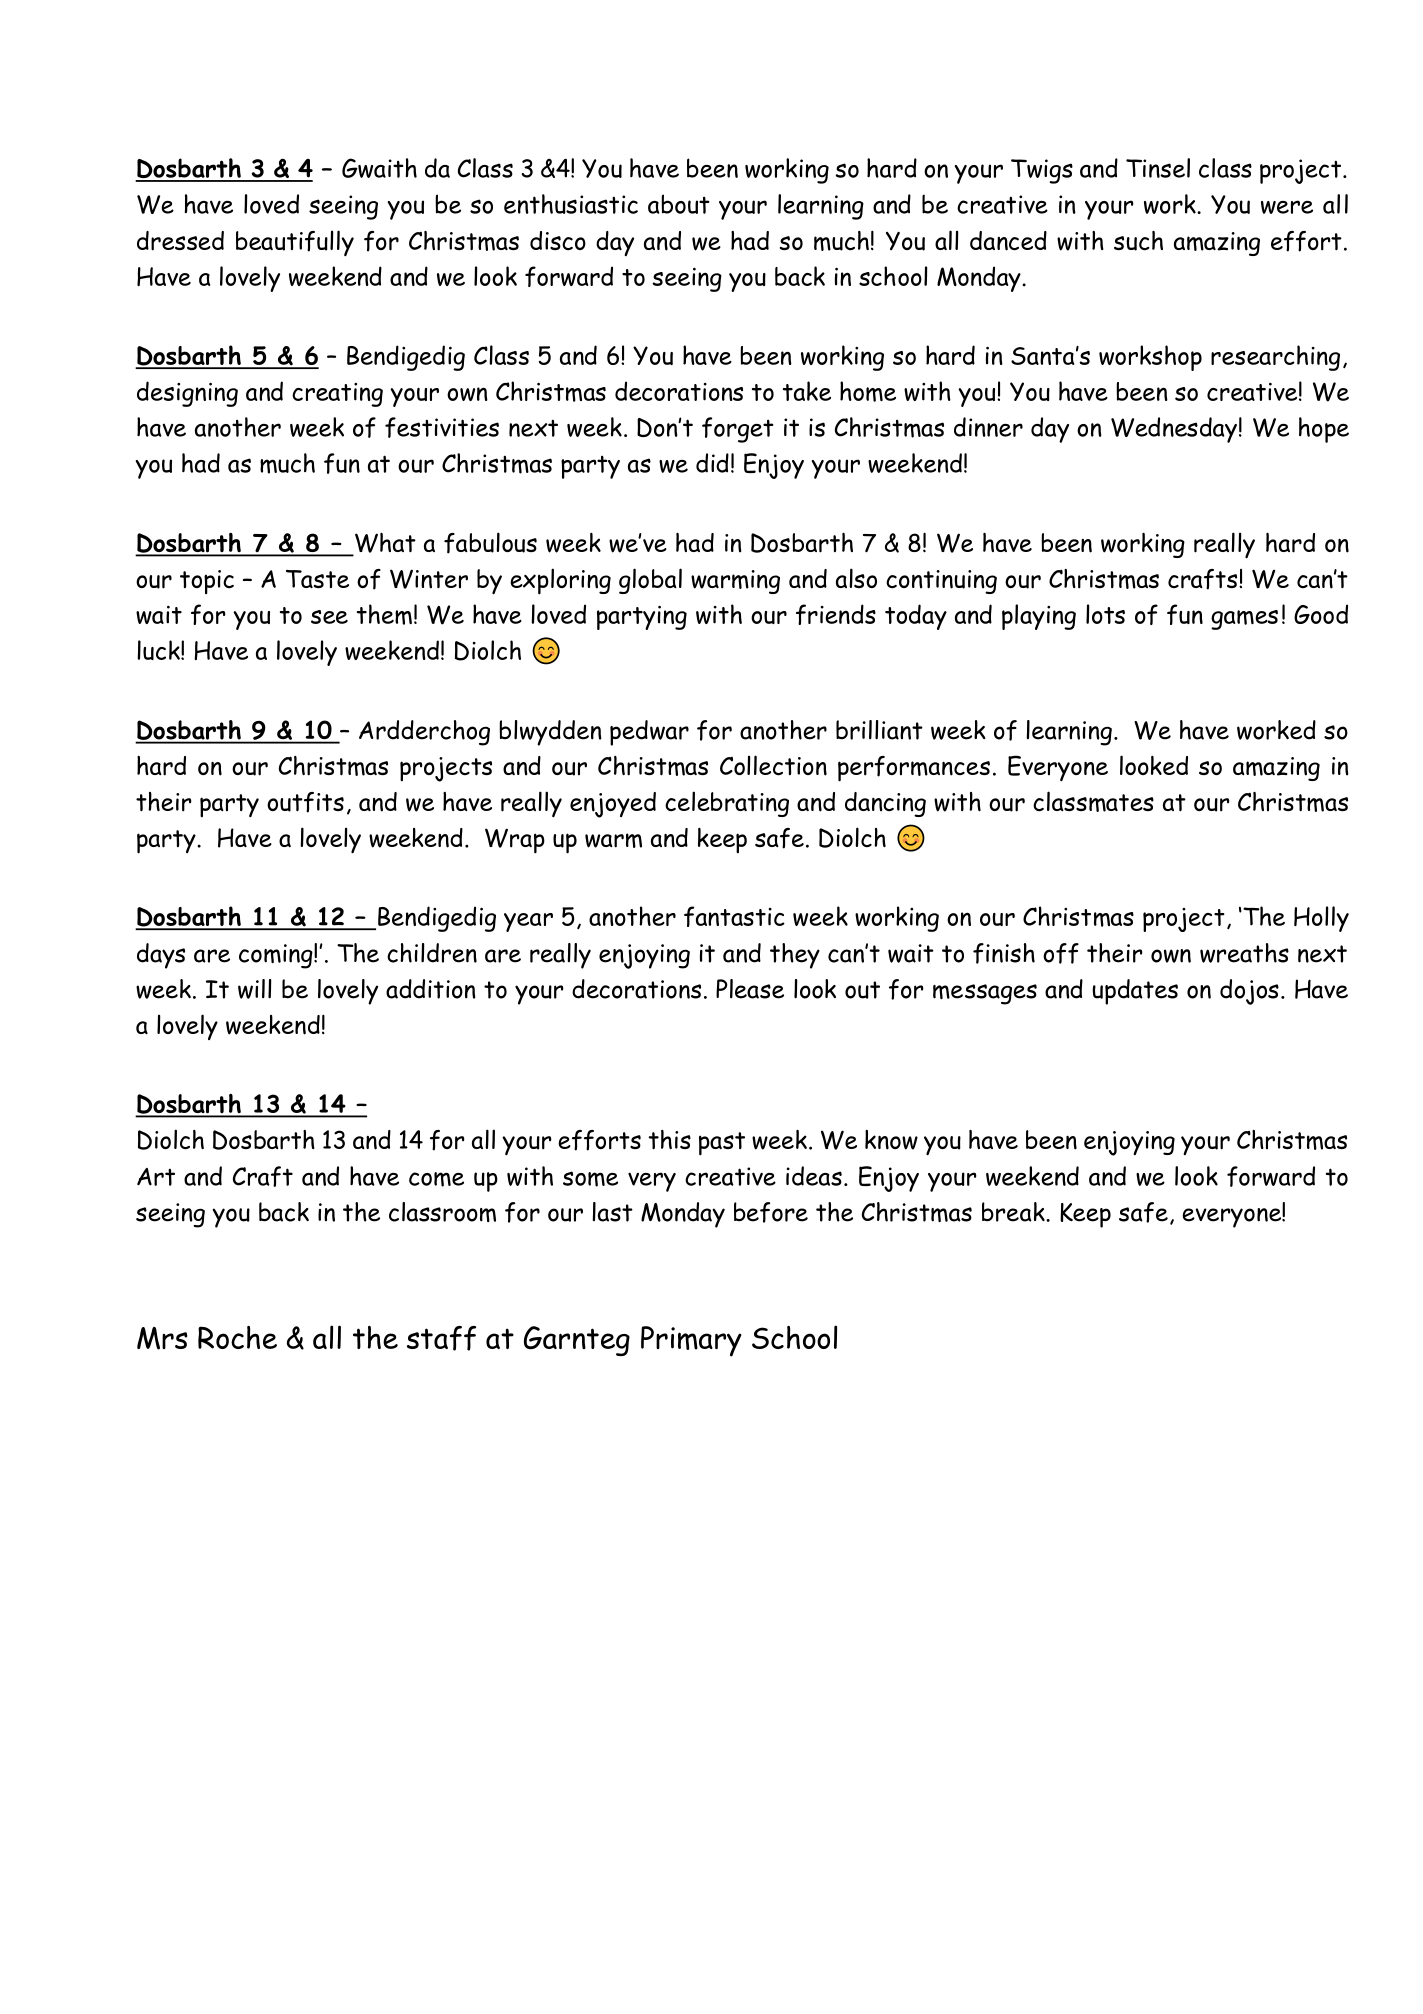 This document has height=2014, width=1423. Describe the element at coordinates (237, 1337) in the document. I see `Roche` at that location.
